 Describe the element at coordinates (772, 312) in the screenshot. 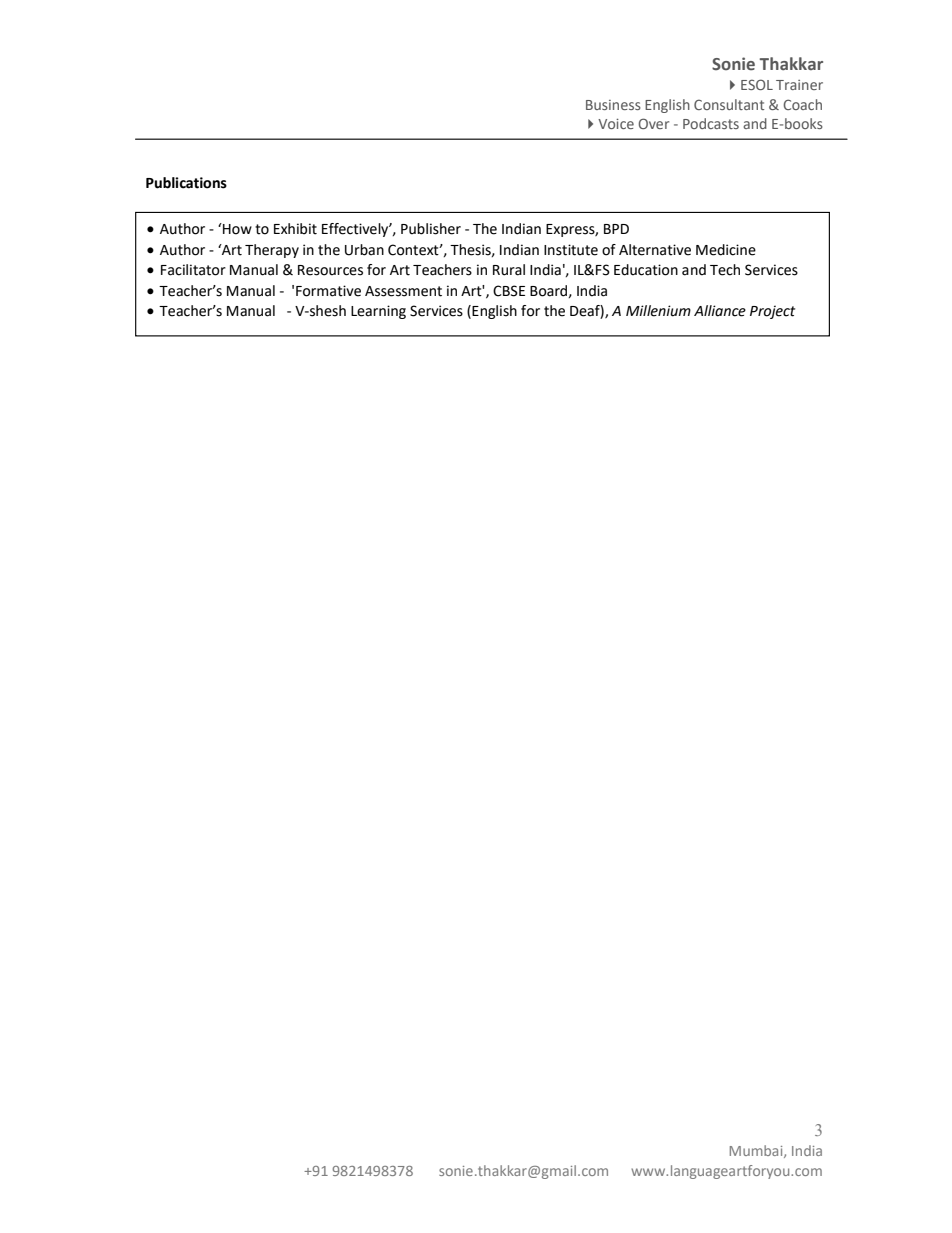

I see `Project` at that location.
